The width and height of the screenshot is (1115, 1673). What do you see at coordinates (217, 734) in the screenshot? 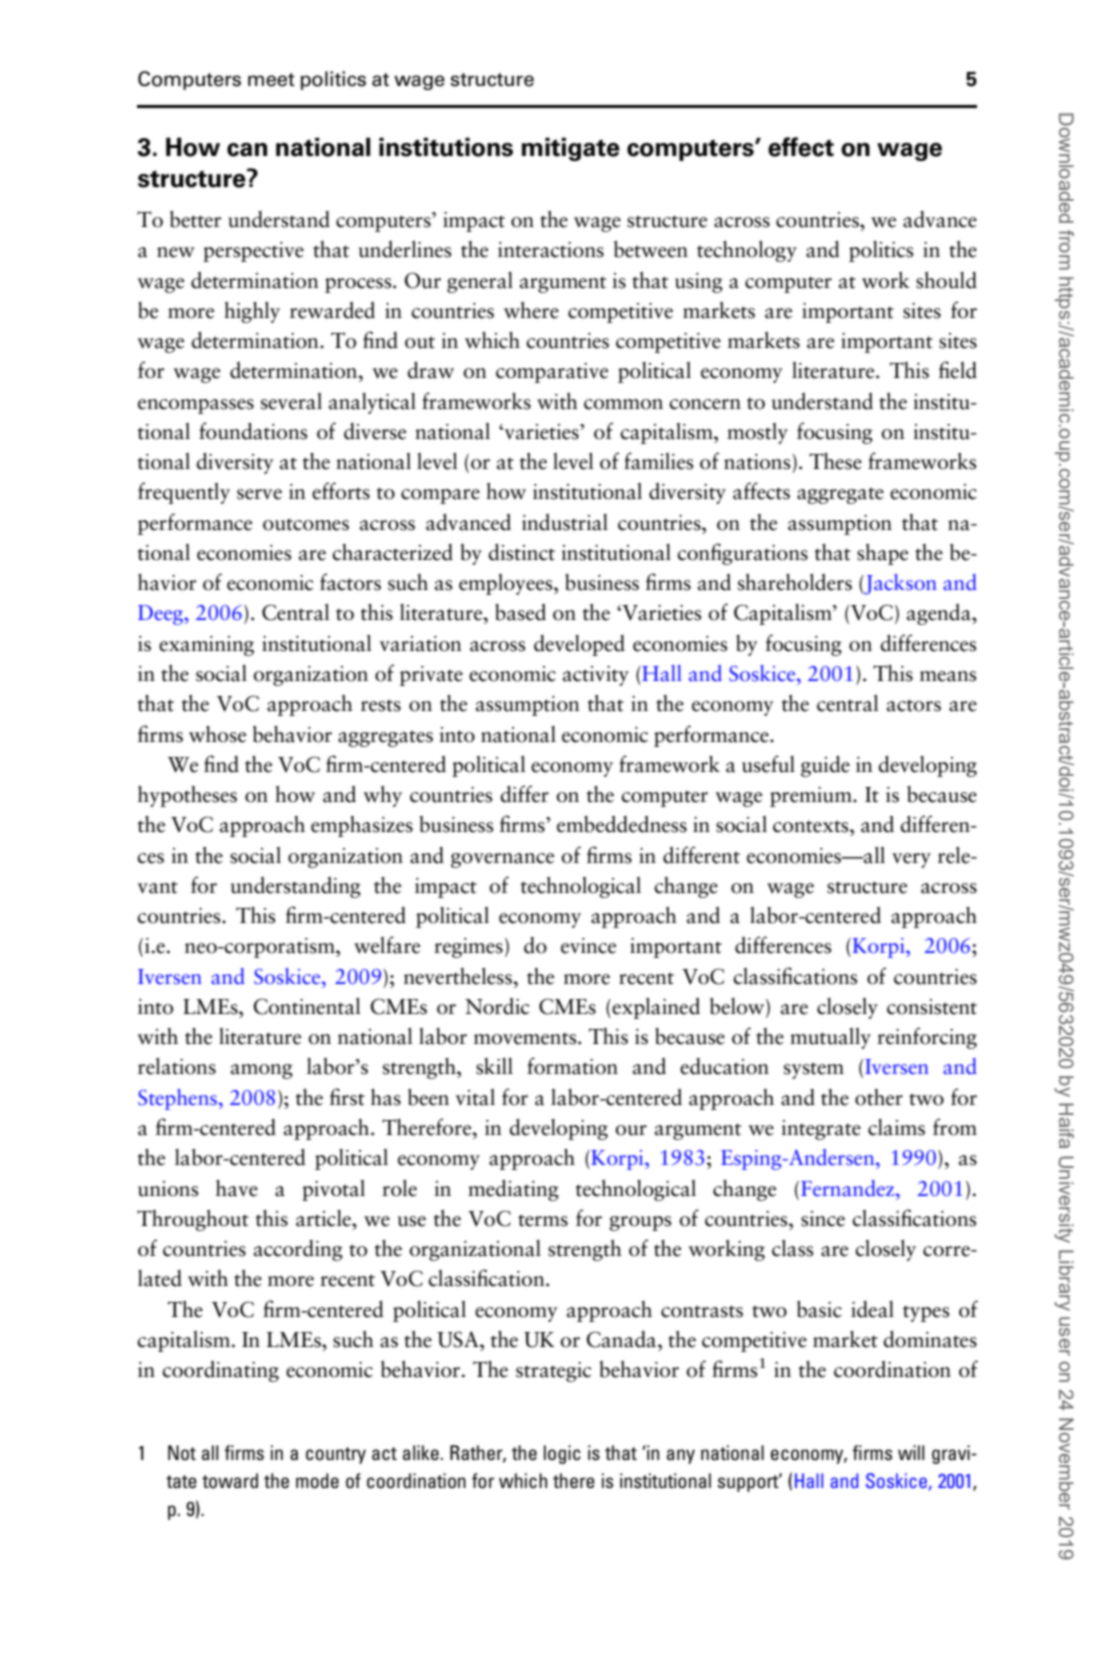
I see `whose` at bounding box center [217, 734].
